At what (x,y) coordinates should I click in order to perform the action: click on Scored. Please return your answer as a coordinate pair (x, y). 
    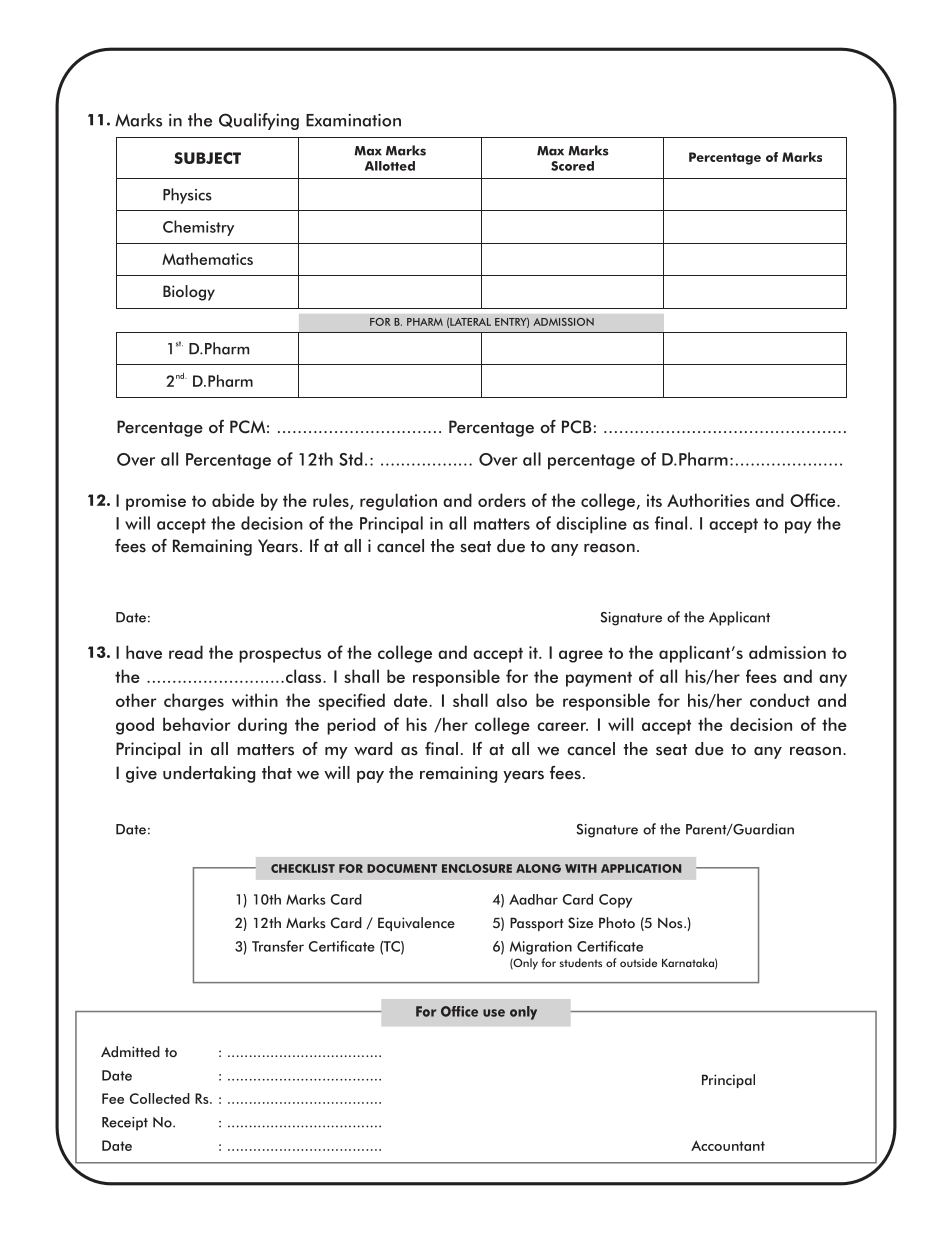
    Looking at the image, I should click on (572, 166).
